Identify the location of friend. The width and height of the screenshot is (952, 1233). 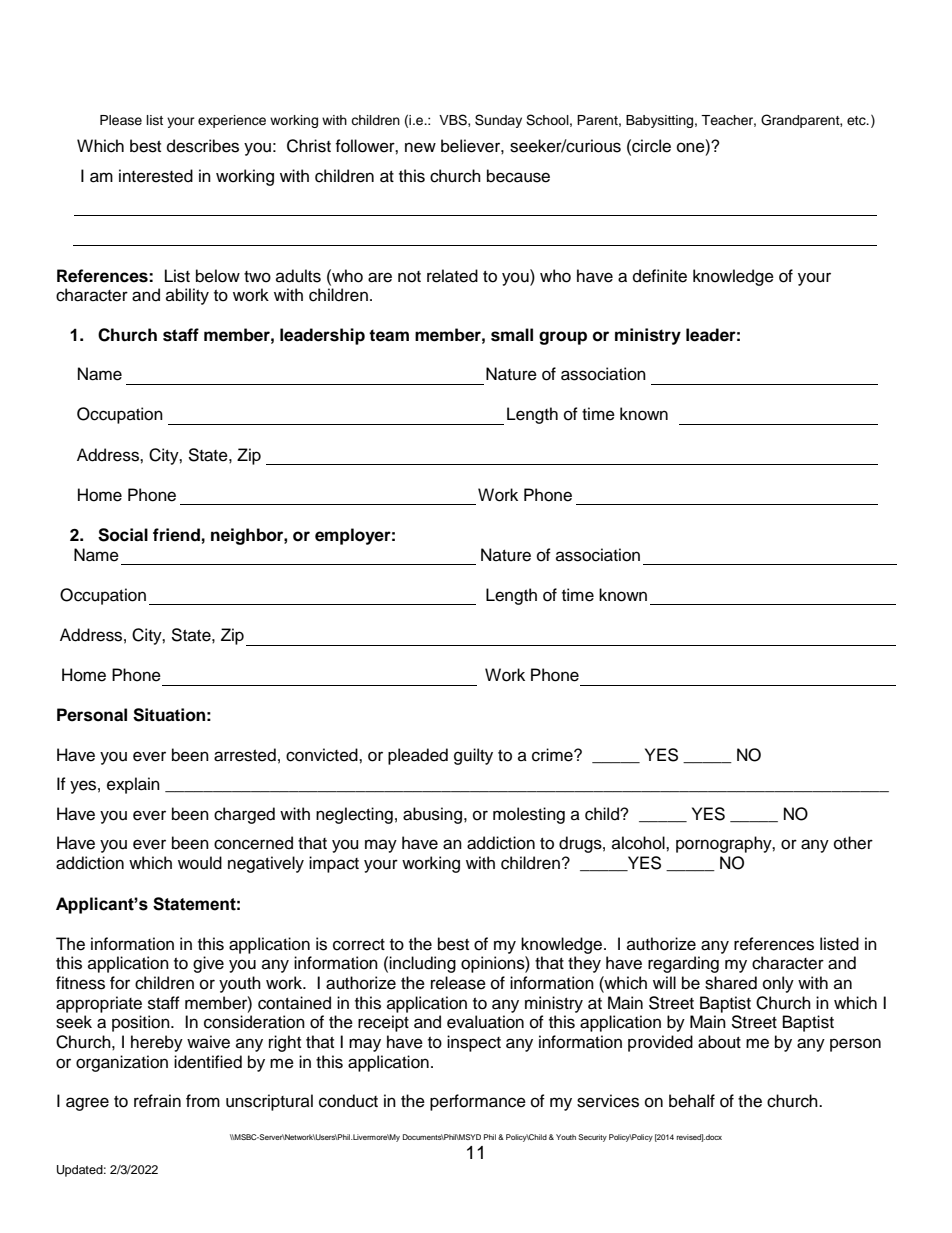
(176, 535).
